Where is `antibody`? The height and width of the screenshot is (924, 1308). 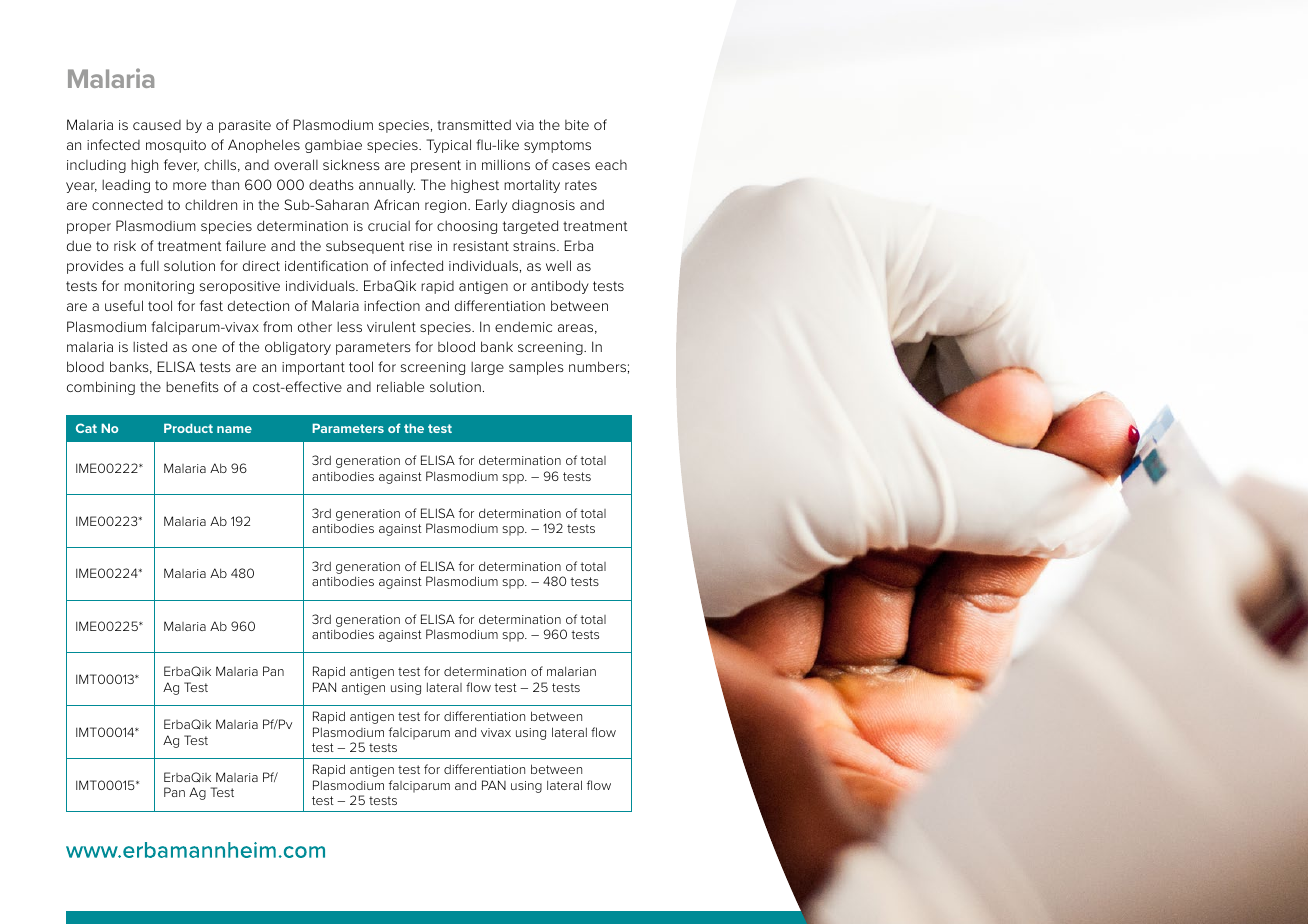
antibody is located at coordinates (560, 287).
